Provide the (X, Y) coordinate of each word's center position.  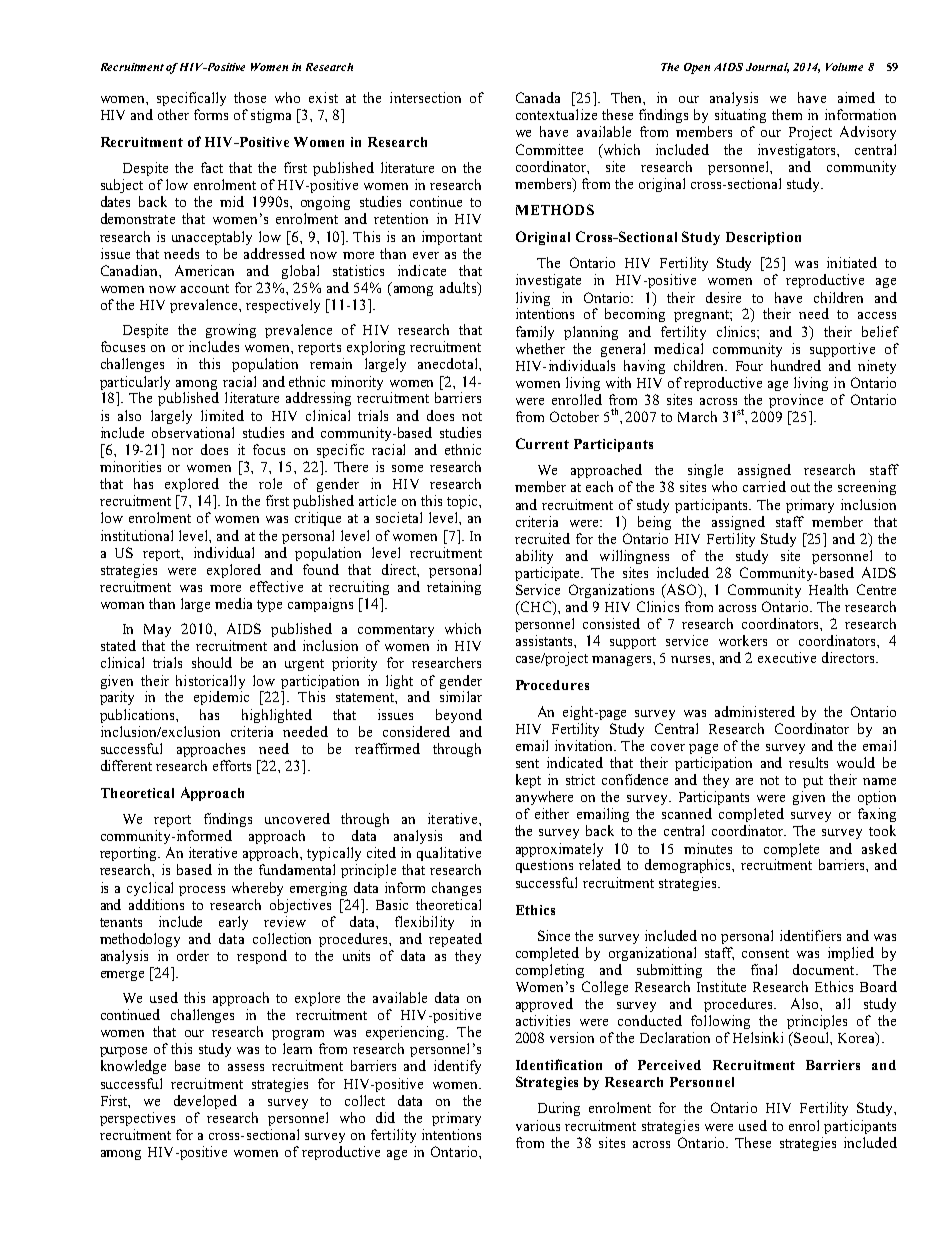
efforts (232, 765)
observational (193, 432)
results (808, 762)
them (787, 114)
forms (211, 114)
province (796, 401)
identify (457, 1067)
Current (542, 443)
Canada (538, 97)
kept (528, 781)
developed (205, 1102)
